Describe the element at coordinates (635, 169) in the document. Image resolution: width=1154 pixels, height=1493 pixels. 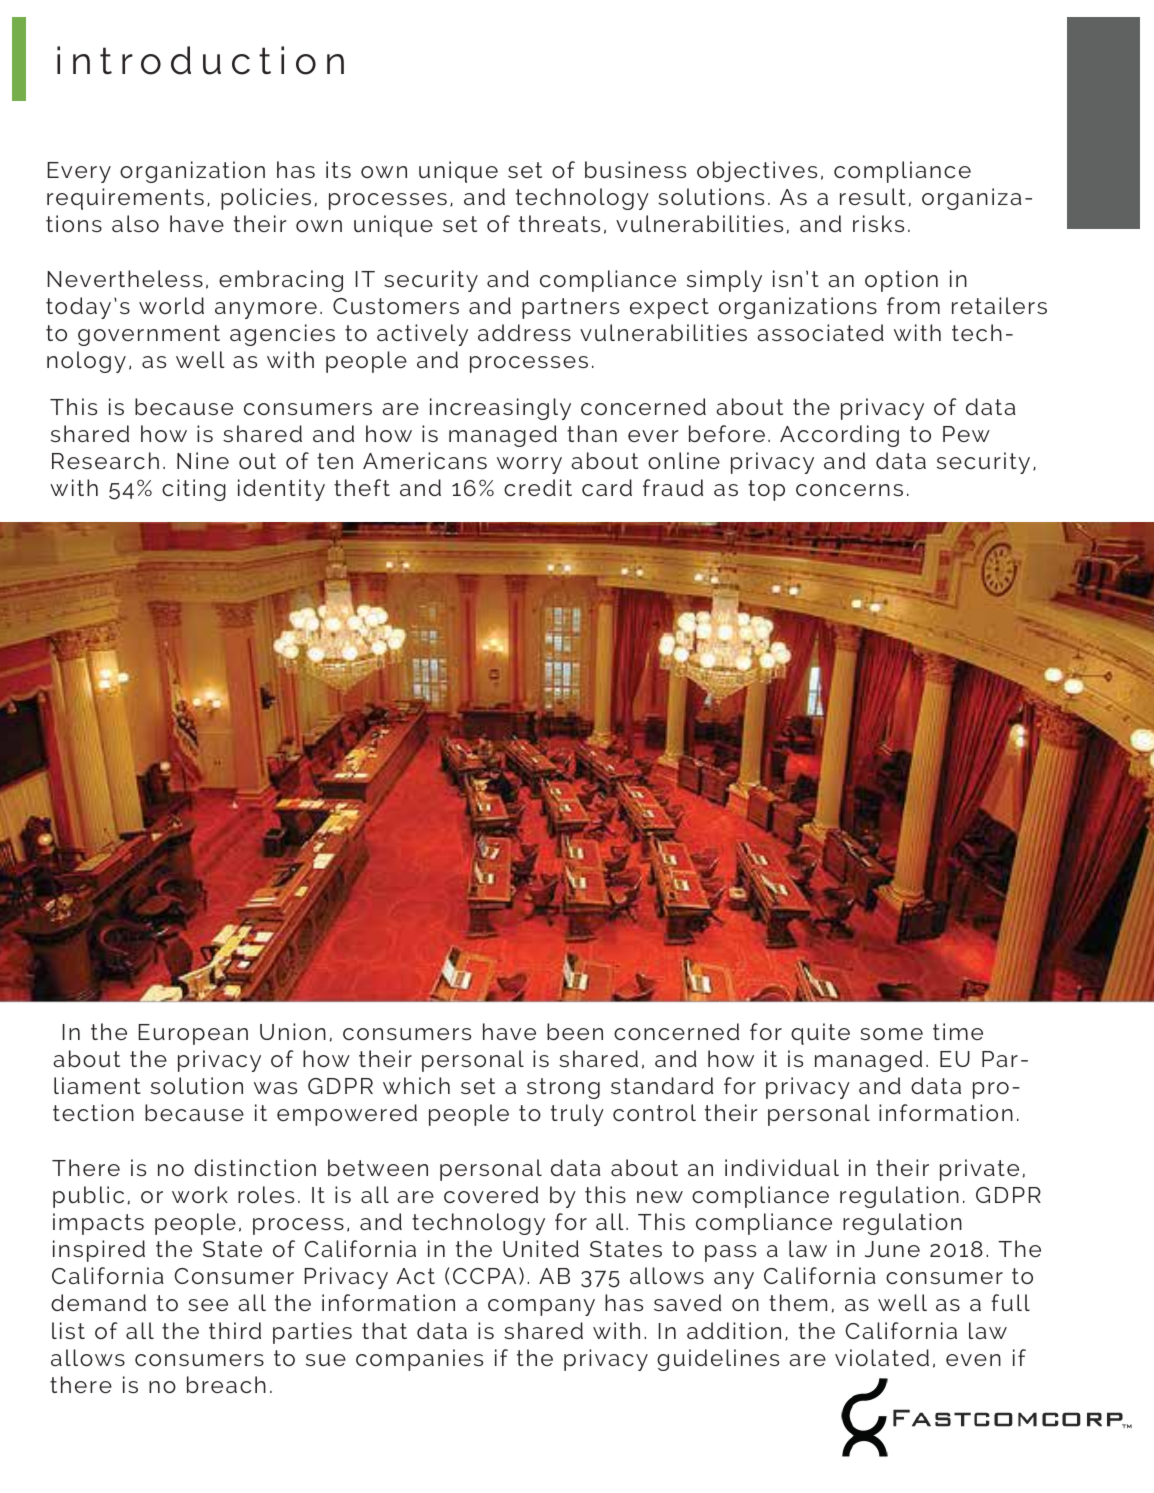
I see `business` at that location.
